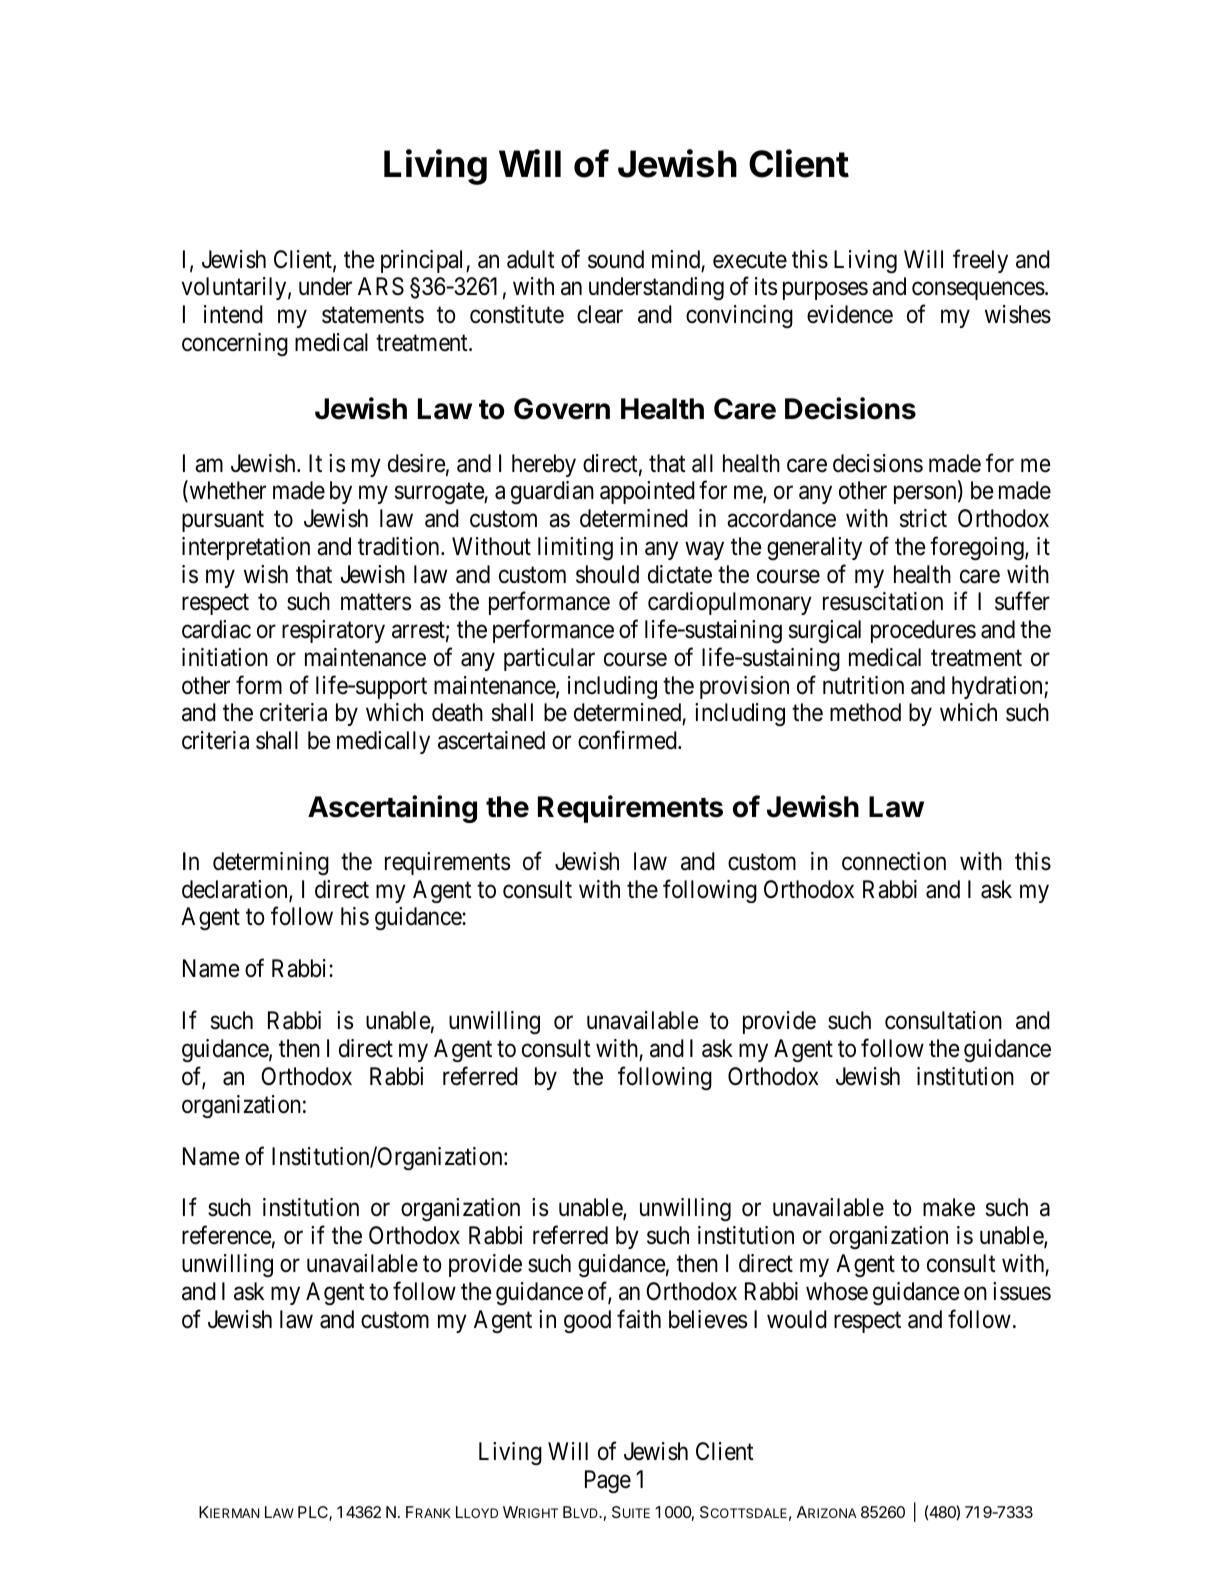 This page has height=1594, width=1231. Describe the element at coordinates (978, 291) in the page. I see `consequences` at that location.
